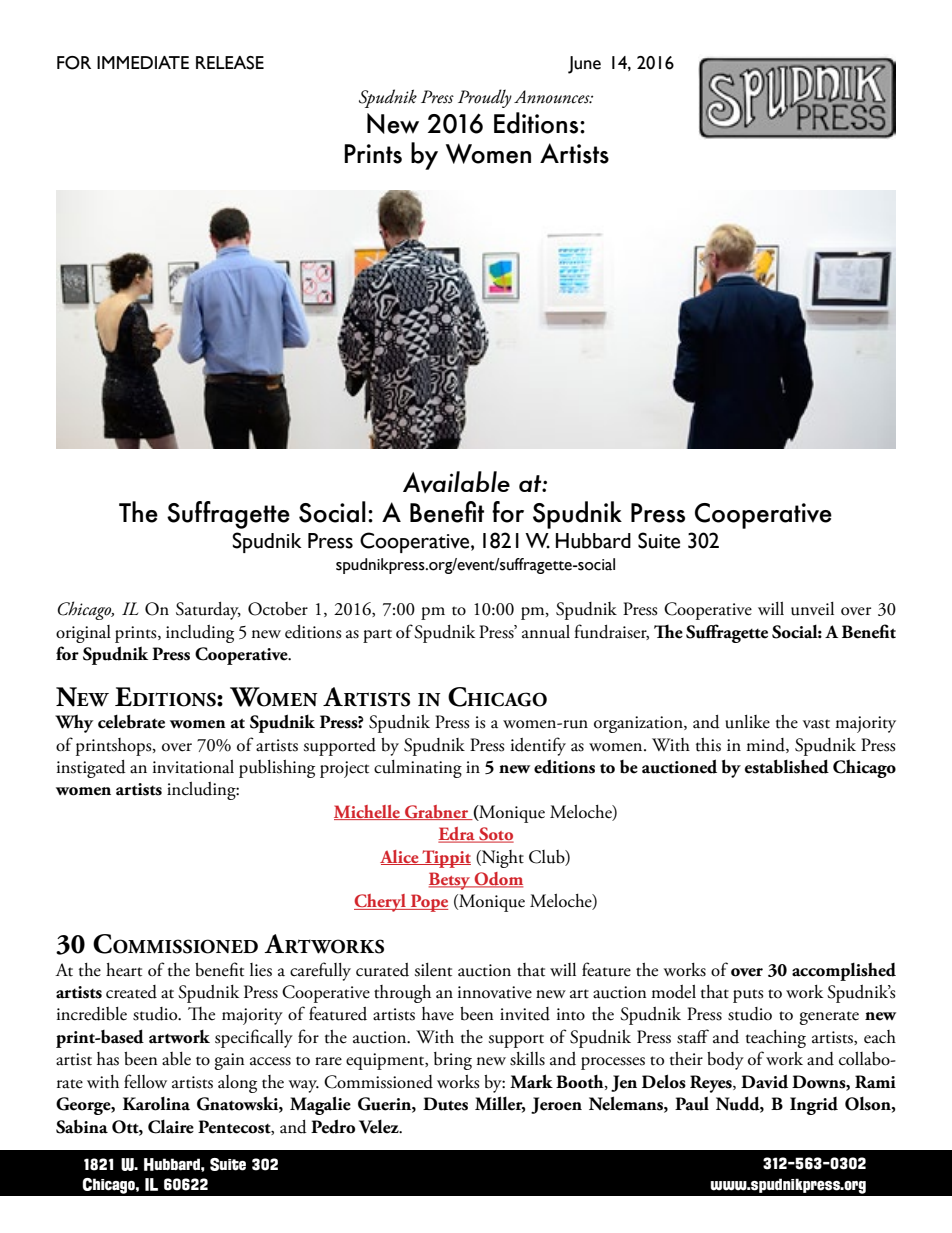 The image size is (952, 1233). Describe the element at coordinates (143, 62) in the screenshot. I see `IMMEDIATE` at that location.
